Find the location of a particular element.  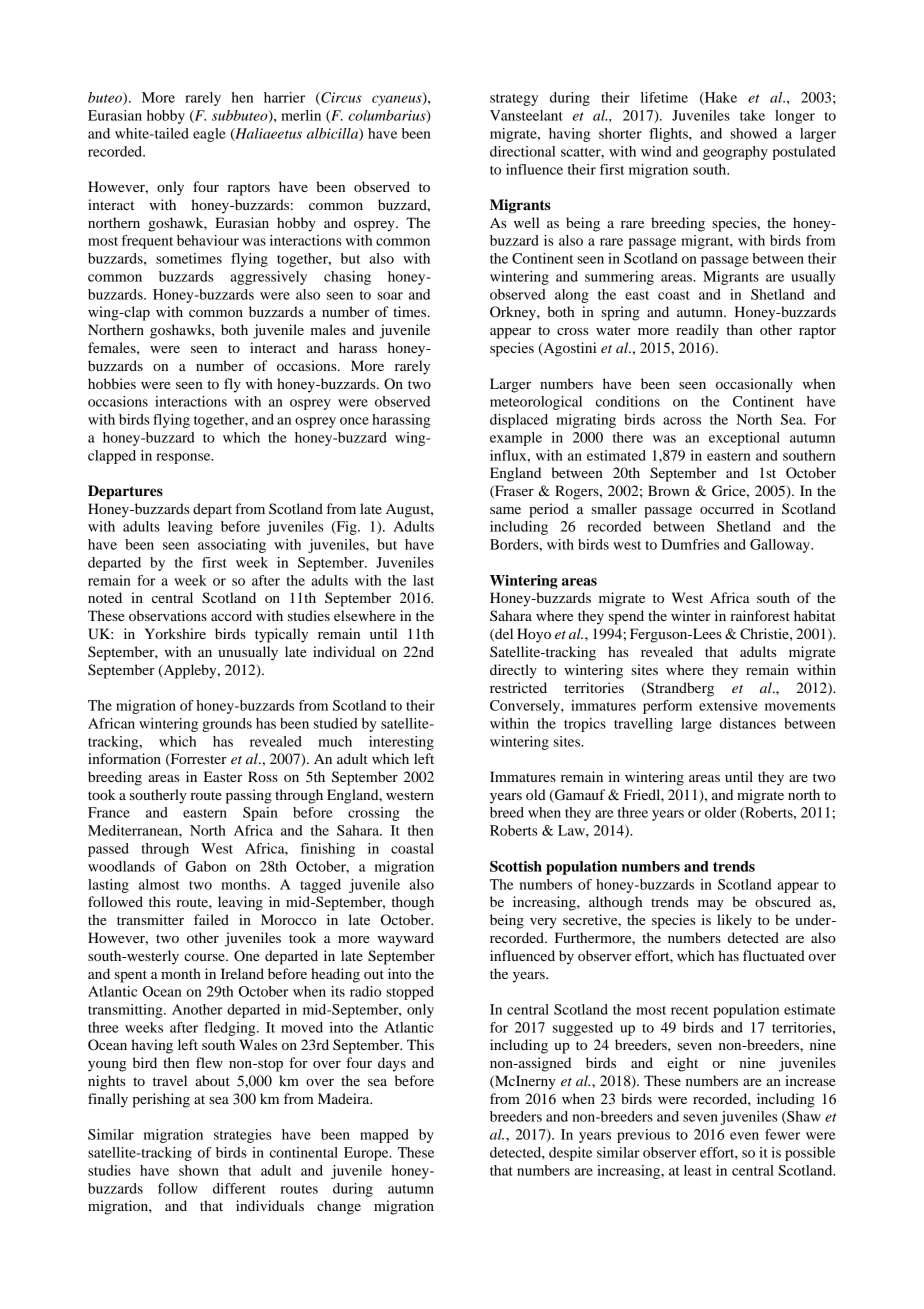

occurred is located at coordinates (727, 508).
